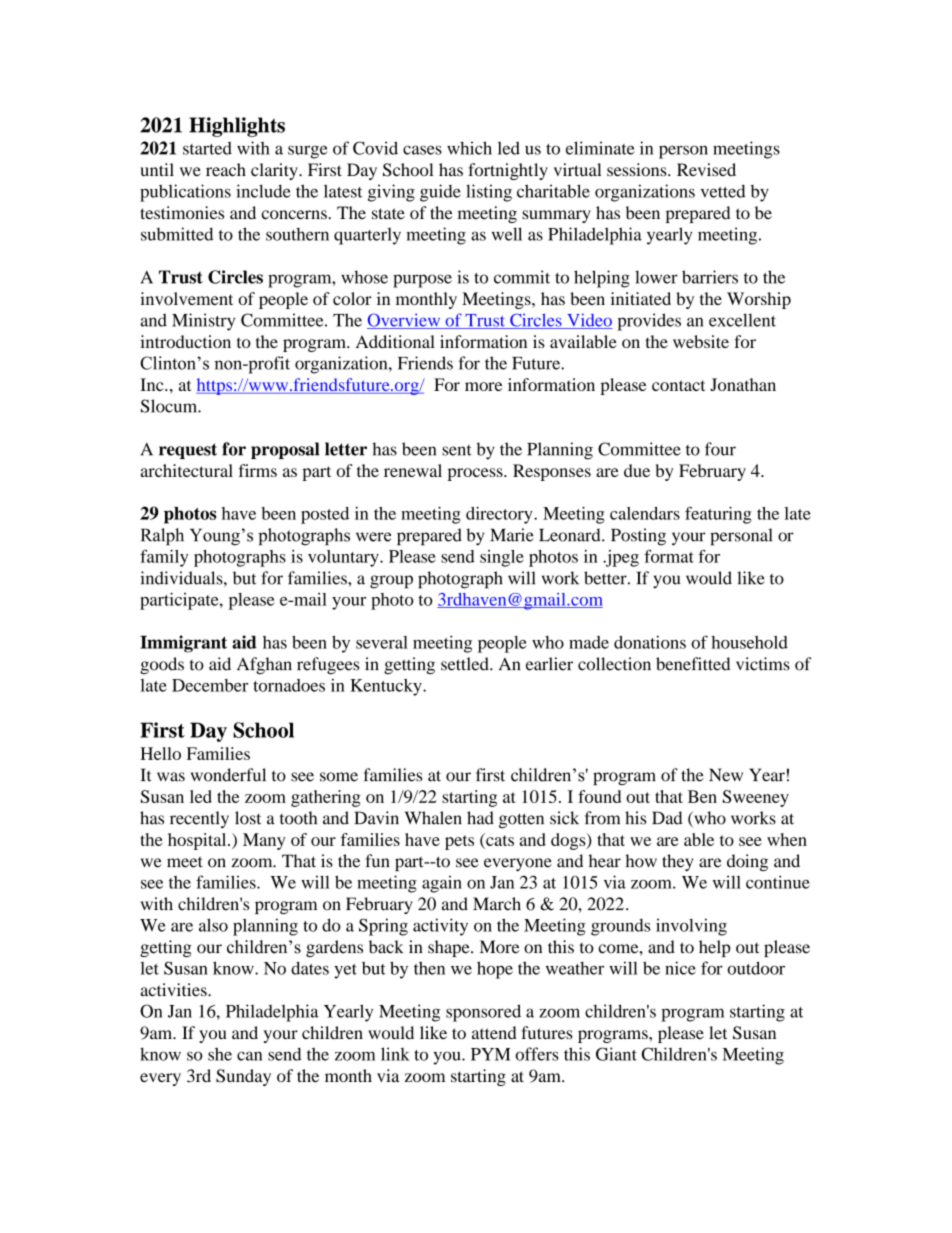 The image size is (952, 1233). Describe the element at coordinates (502, 558) in the image. I see `single` at that location.
